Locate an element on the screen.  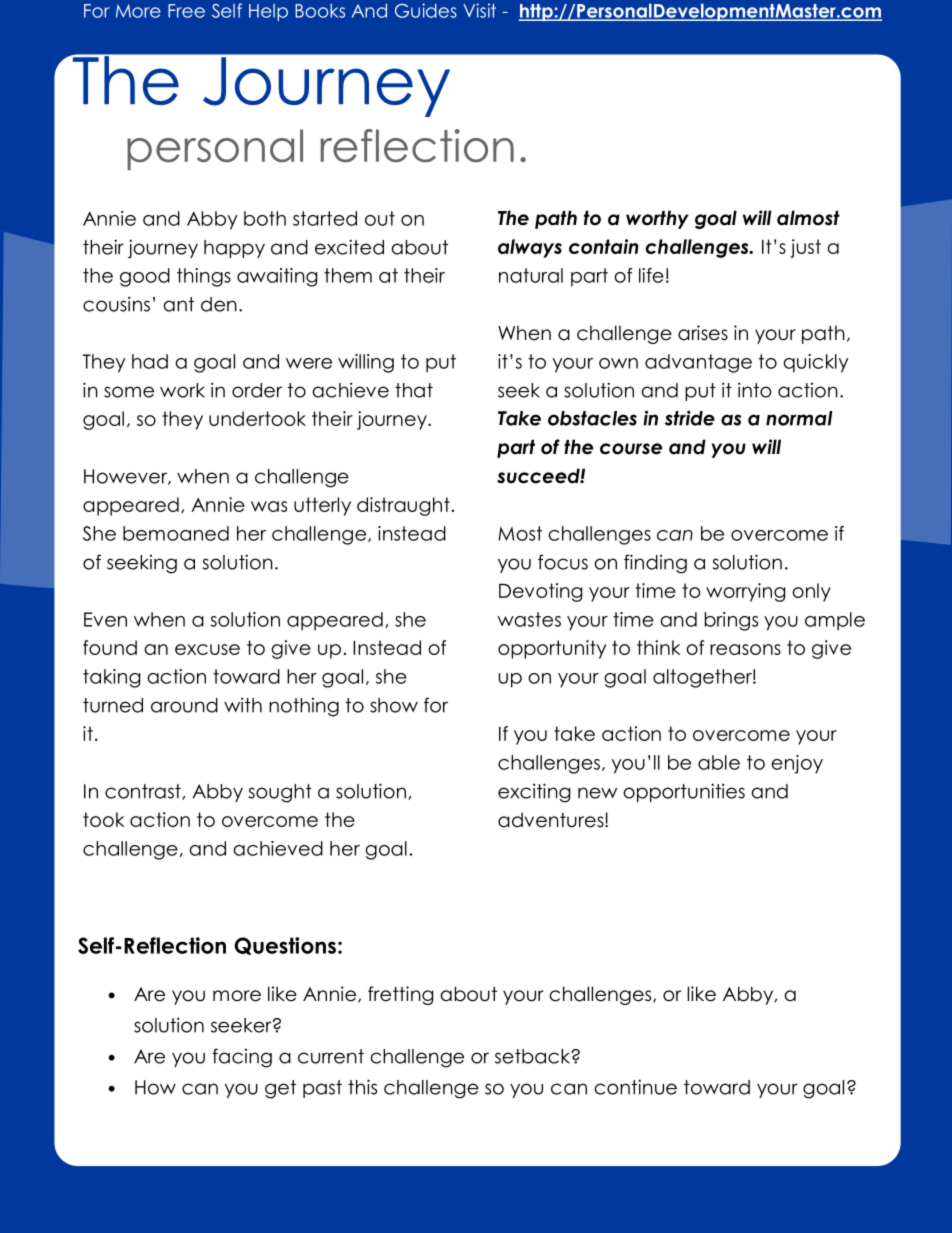
into is located at coordinates (754, 390).
